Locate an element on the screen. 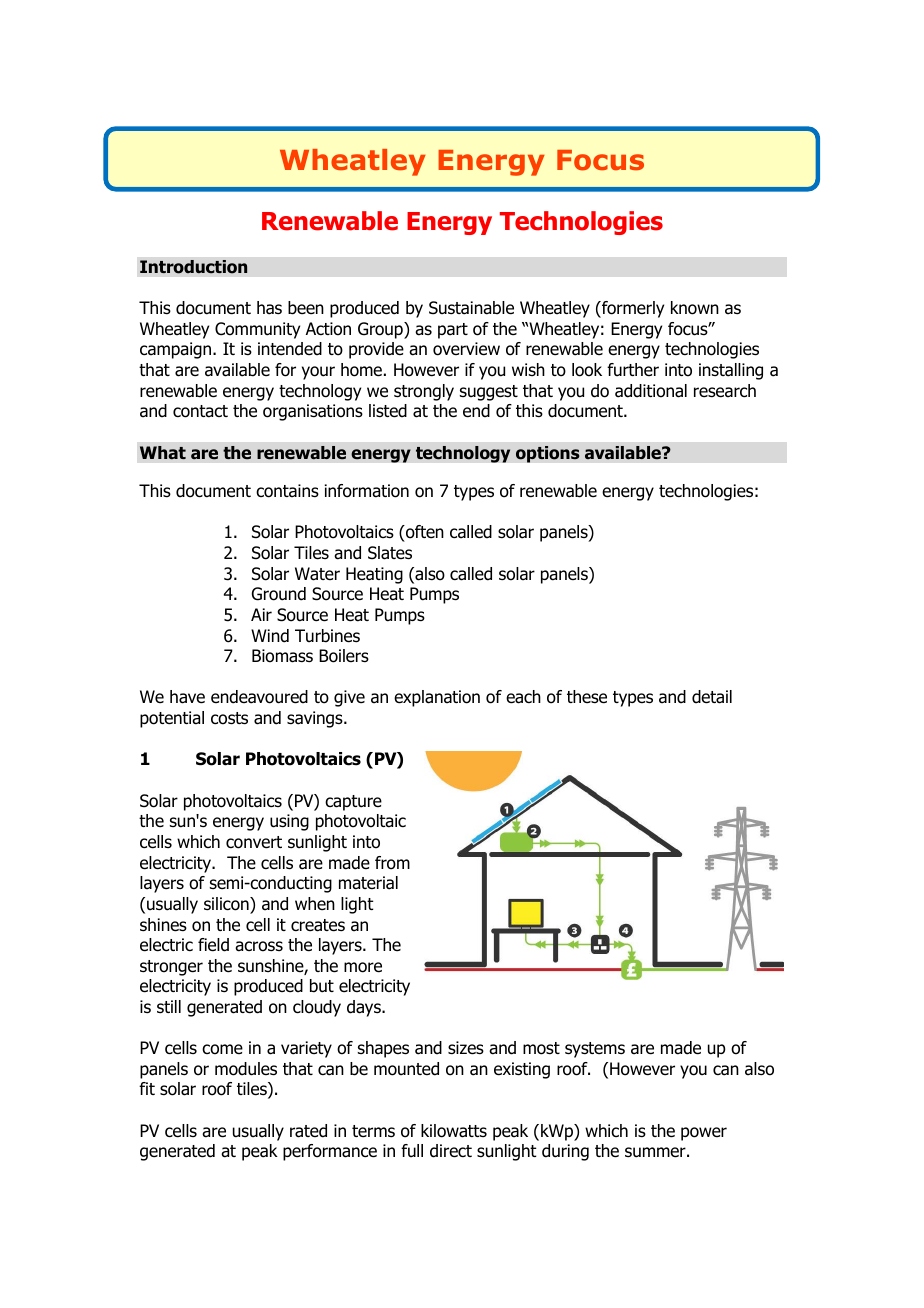 This screenshot has height=1308, width=924. kilowatts is located at coordinates (454, 1131).
